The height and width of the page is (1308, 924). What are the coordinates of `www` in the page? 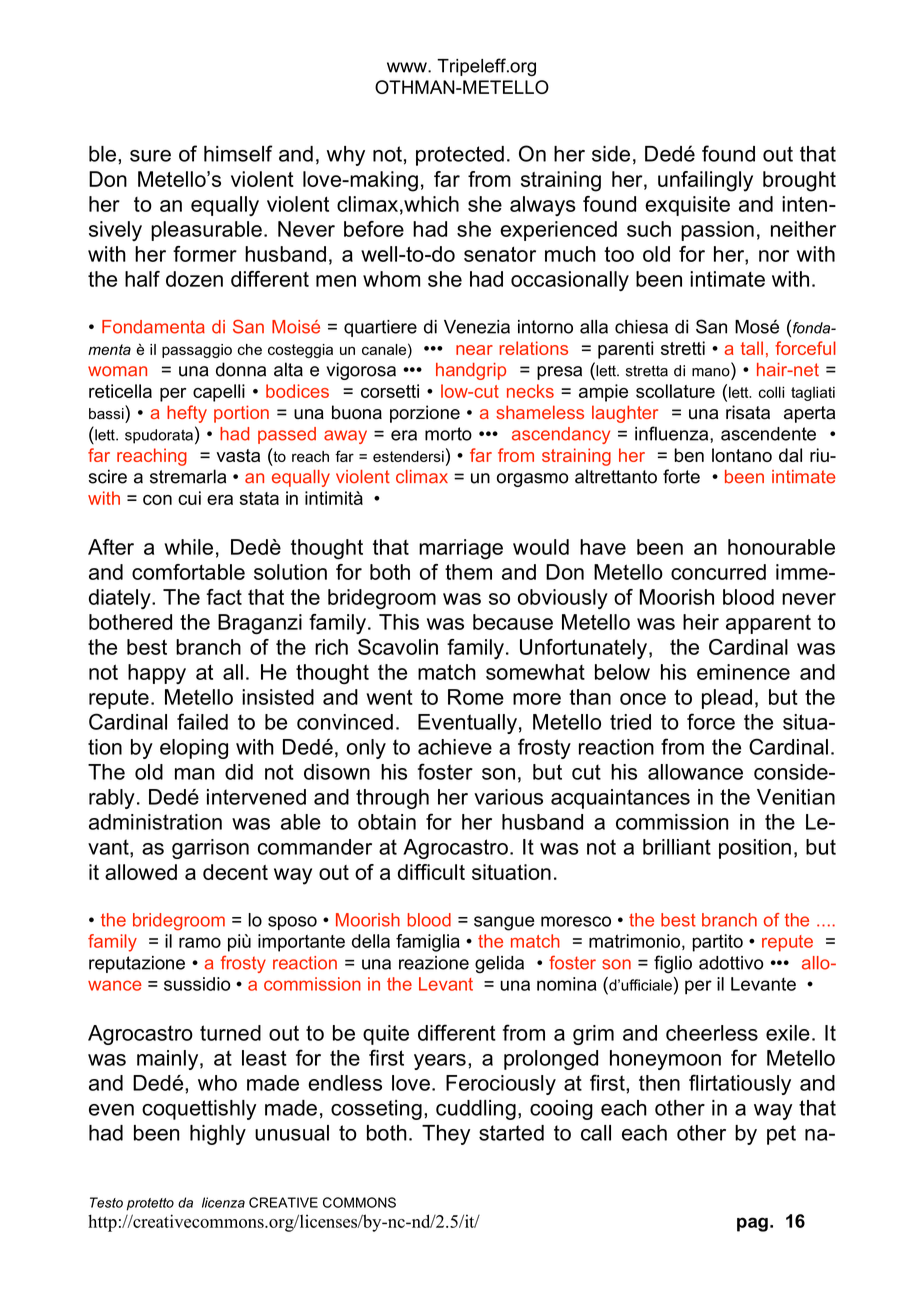 It's located at (408, 67).
